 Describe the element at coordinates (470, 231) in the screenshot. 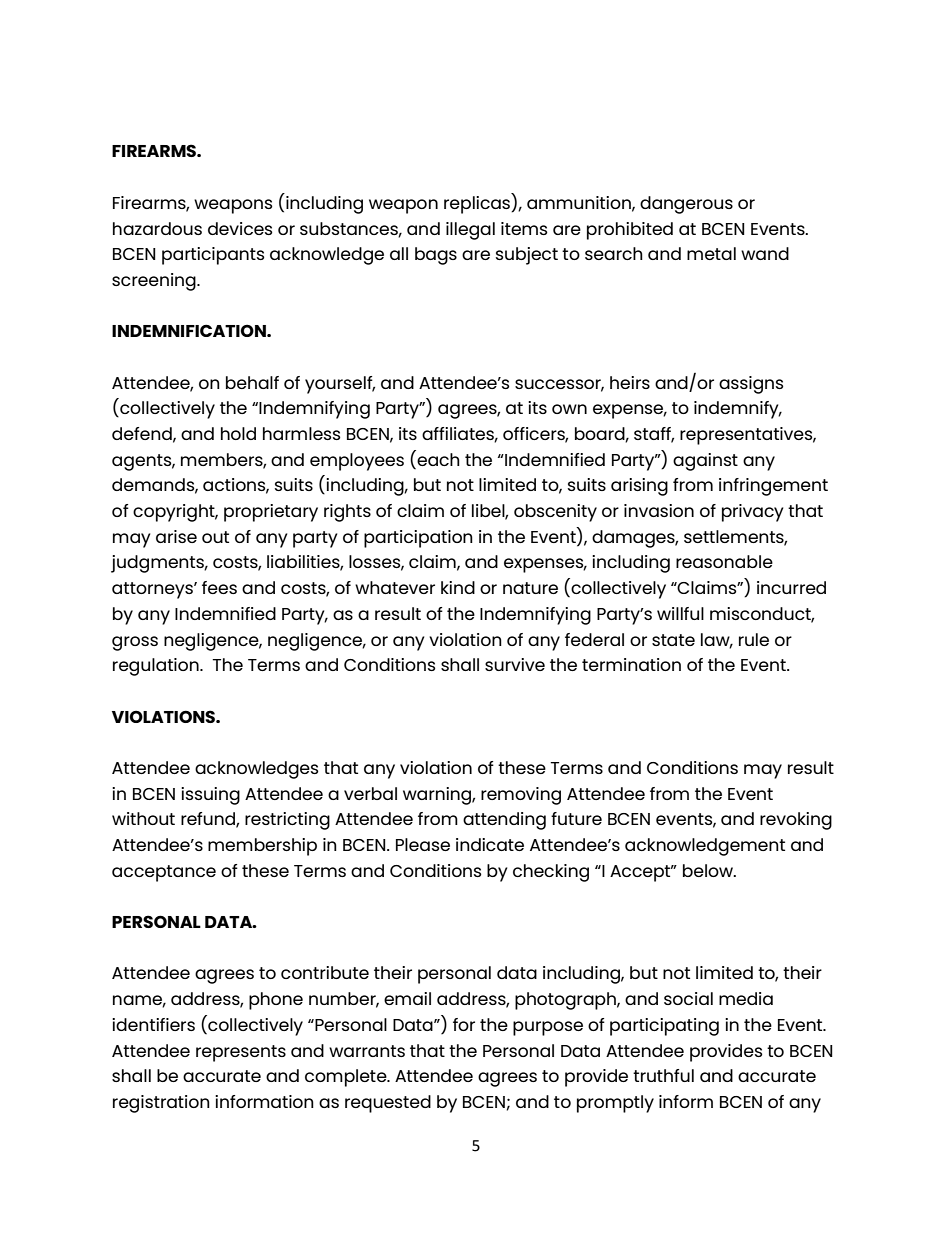

I see `illegal` at that location.
